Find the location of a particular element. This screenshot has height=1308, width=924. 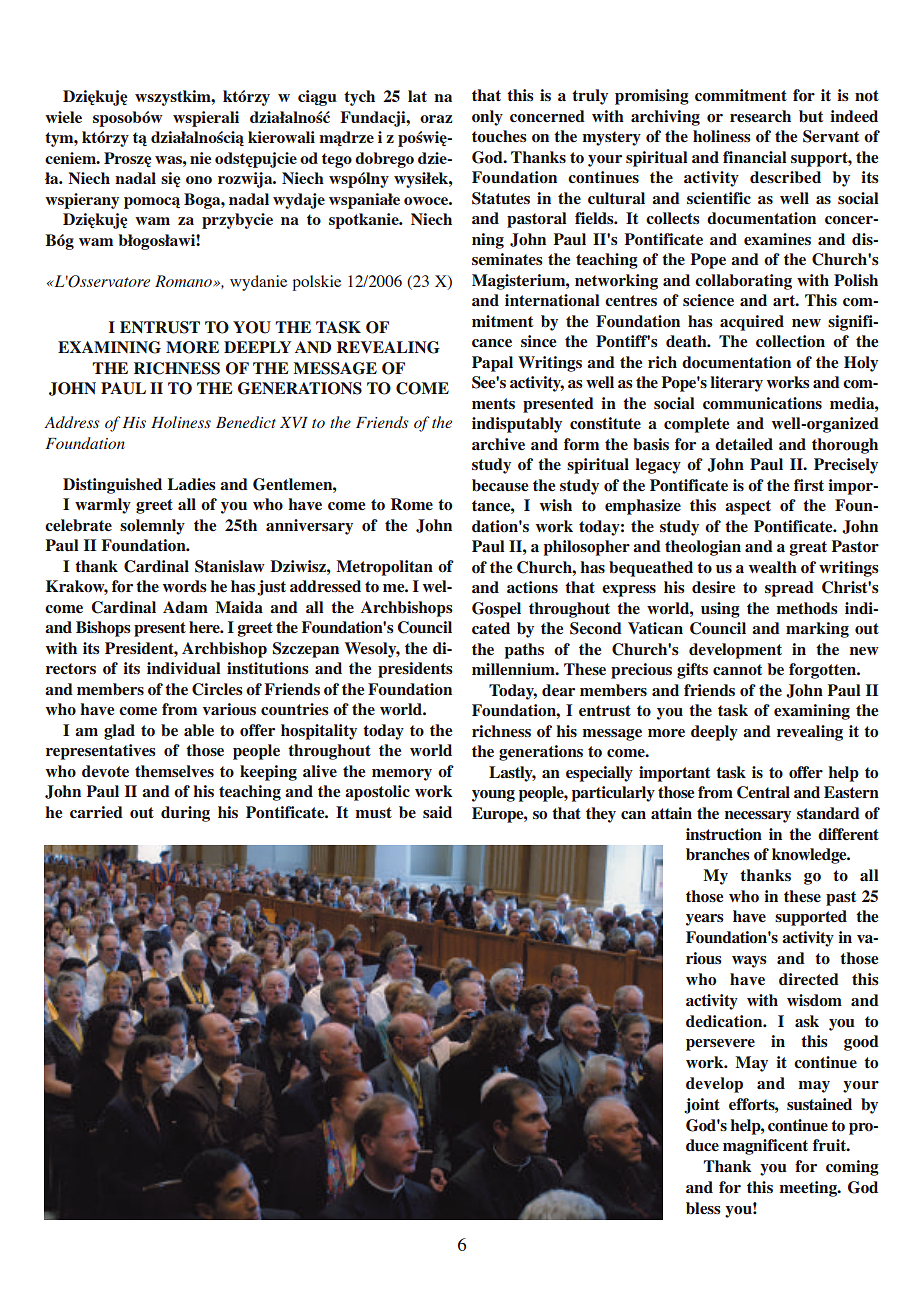

Adam is located at coordinates (185, 607).
